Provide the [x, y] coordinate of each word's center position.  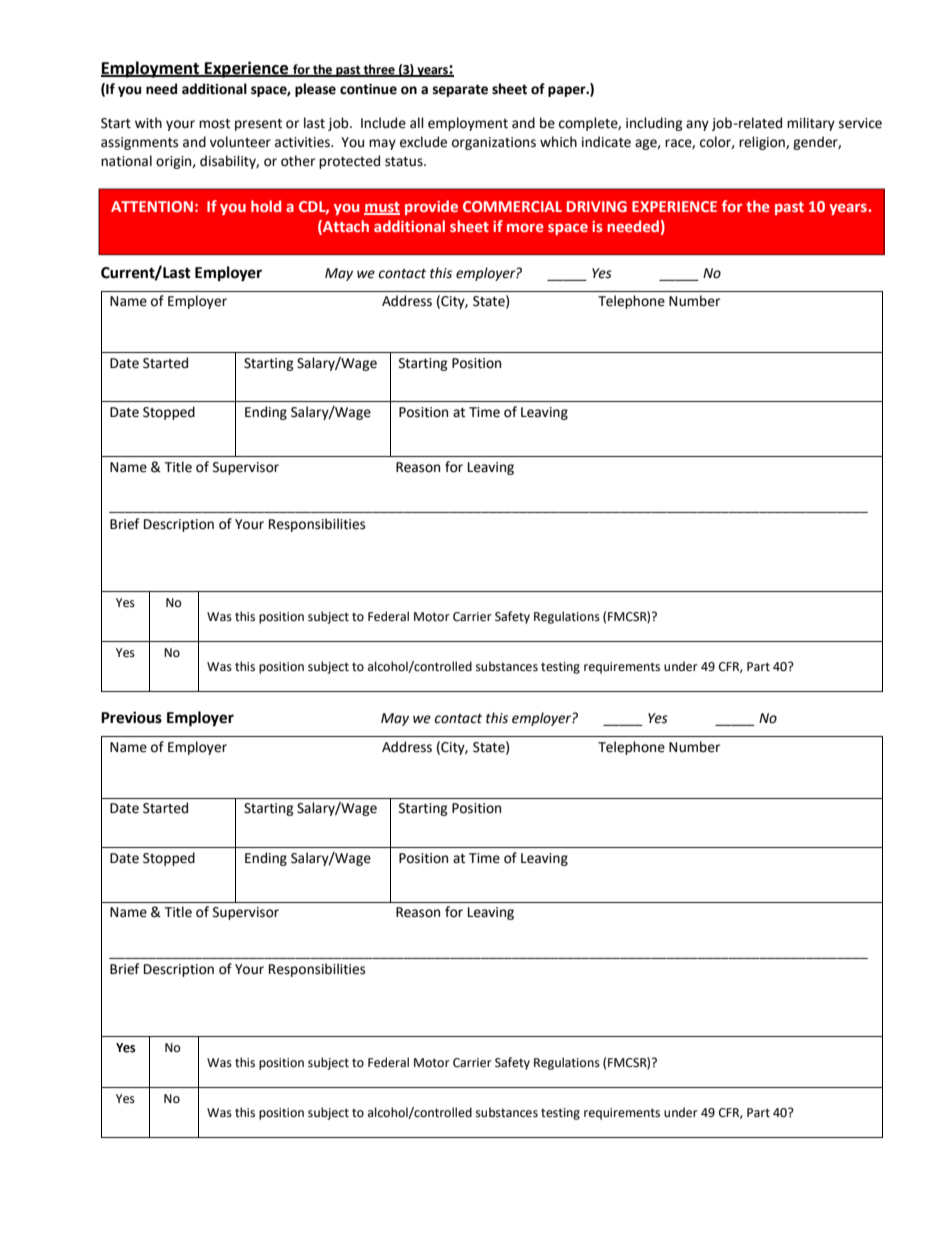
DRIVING [597, 206]
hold [266, 206]
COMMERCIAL [512, 206]
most [214, 124]
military [811, 124]
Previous [131, 717]
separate [460, 90]
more [525, 227]
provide [431, 207]
